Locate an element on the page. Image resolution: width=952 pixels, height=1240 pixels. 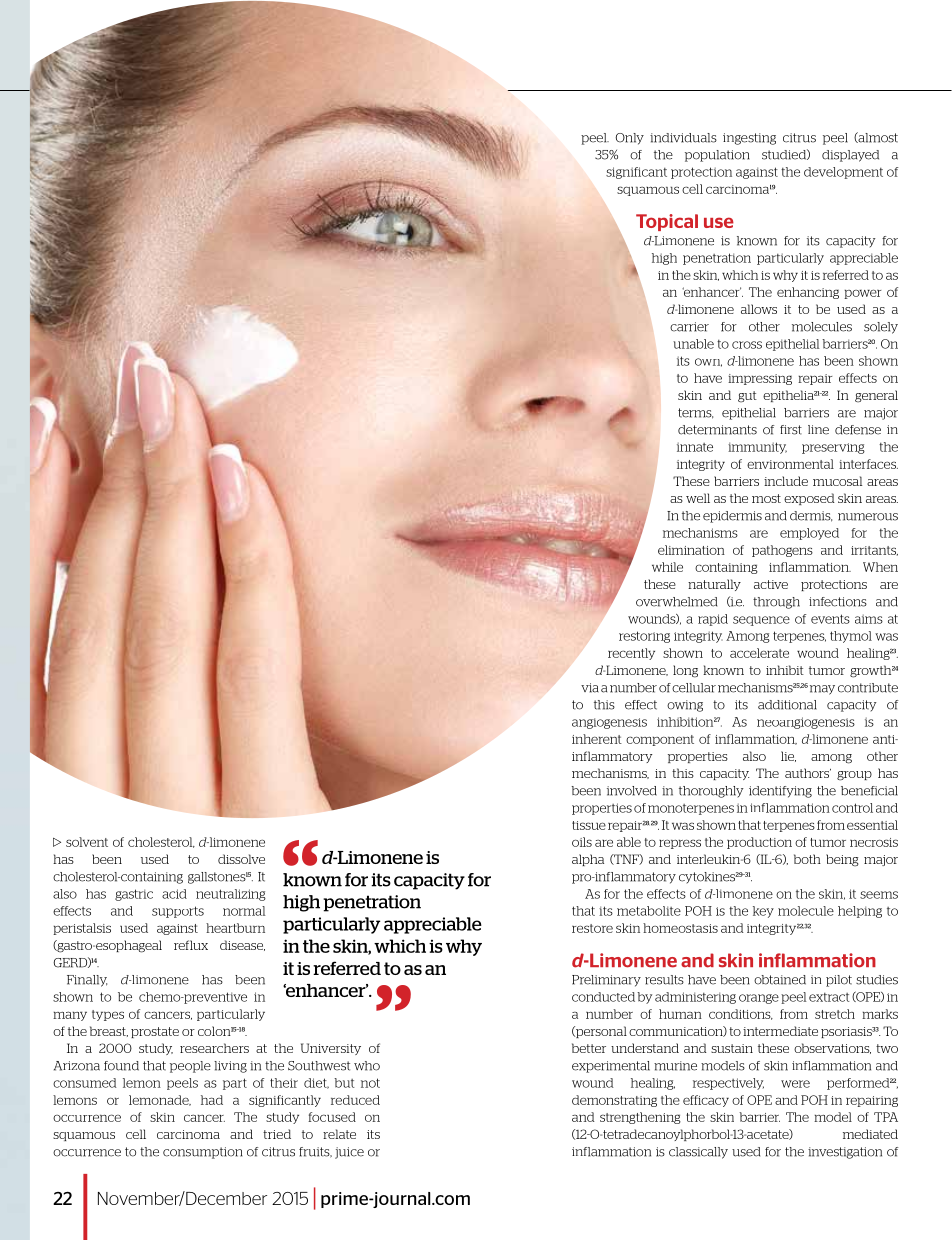
development is located at coordinates (843, 173).
